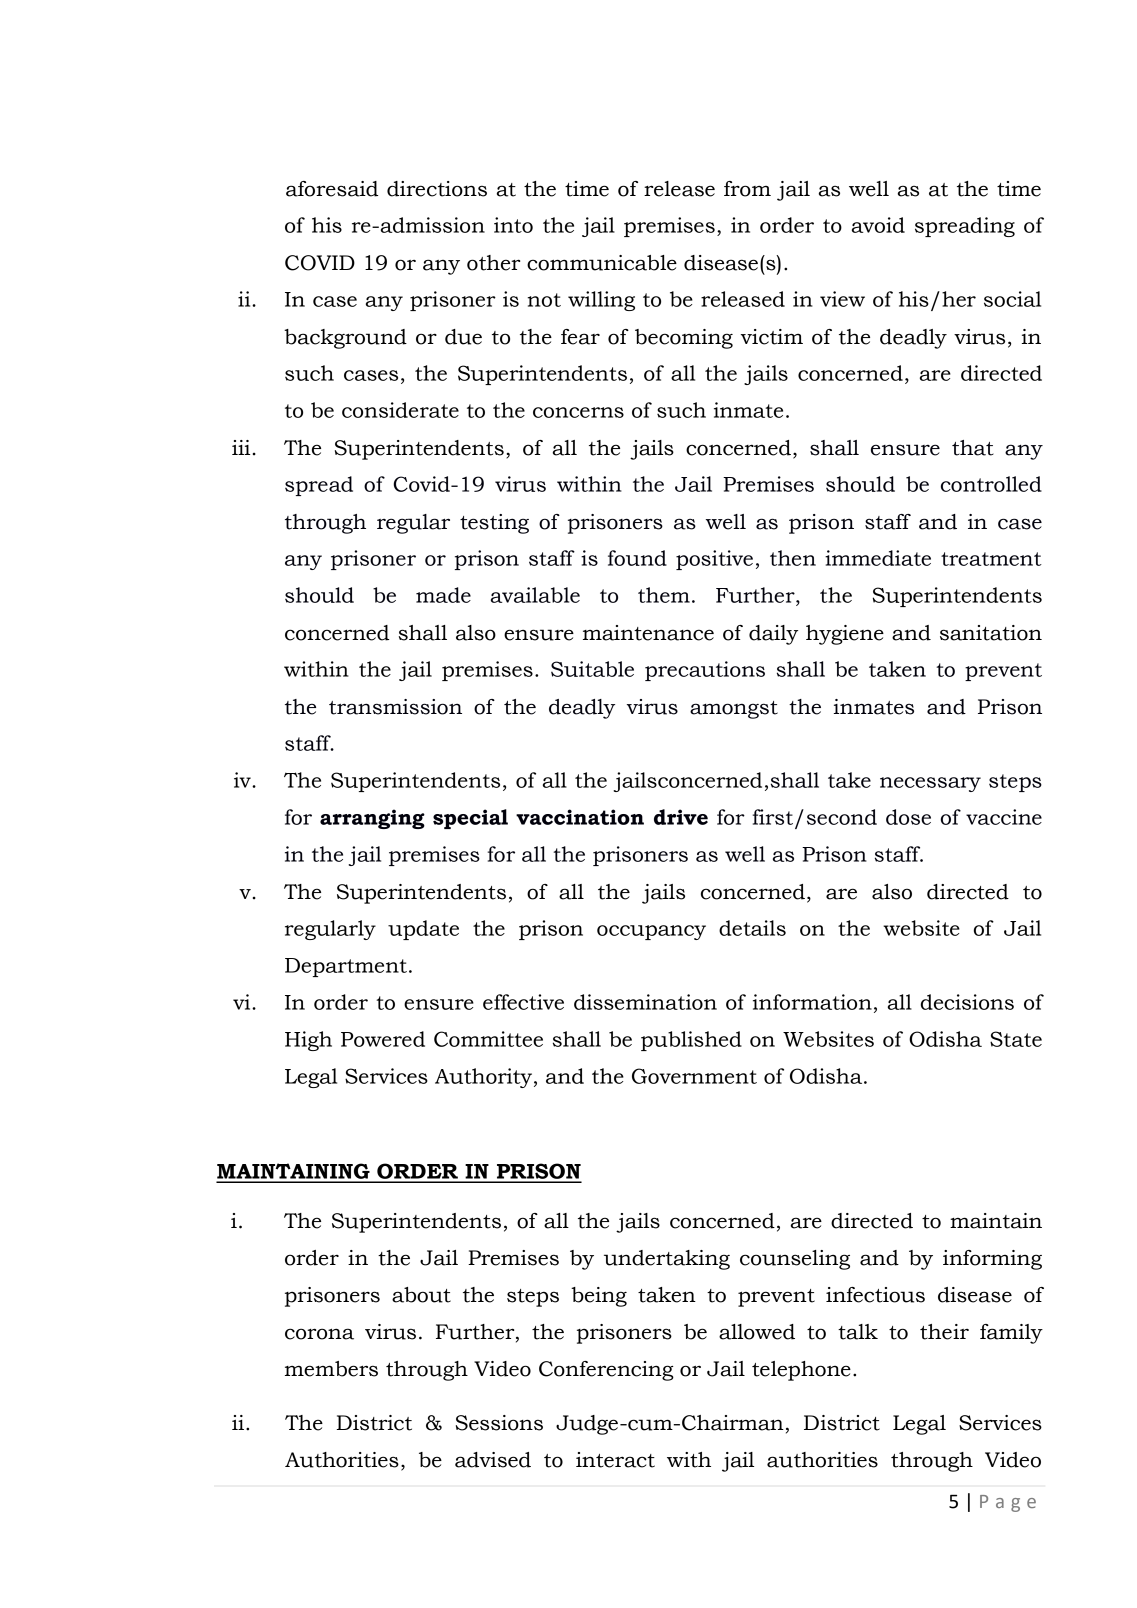  What do you see at coordinates (580, 817) in the image?
I see `vaccination` at bounding box center [580, 817].
